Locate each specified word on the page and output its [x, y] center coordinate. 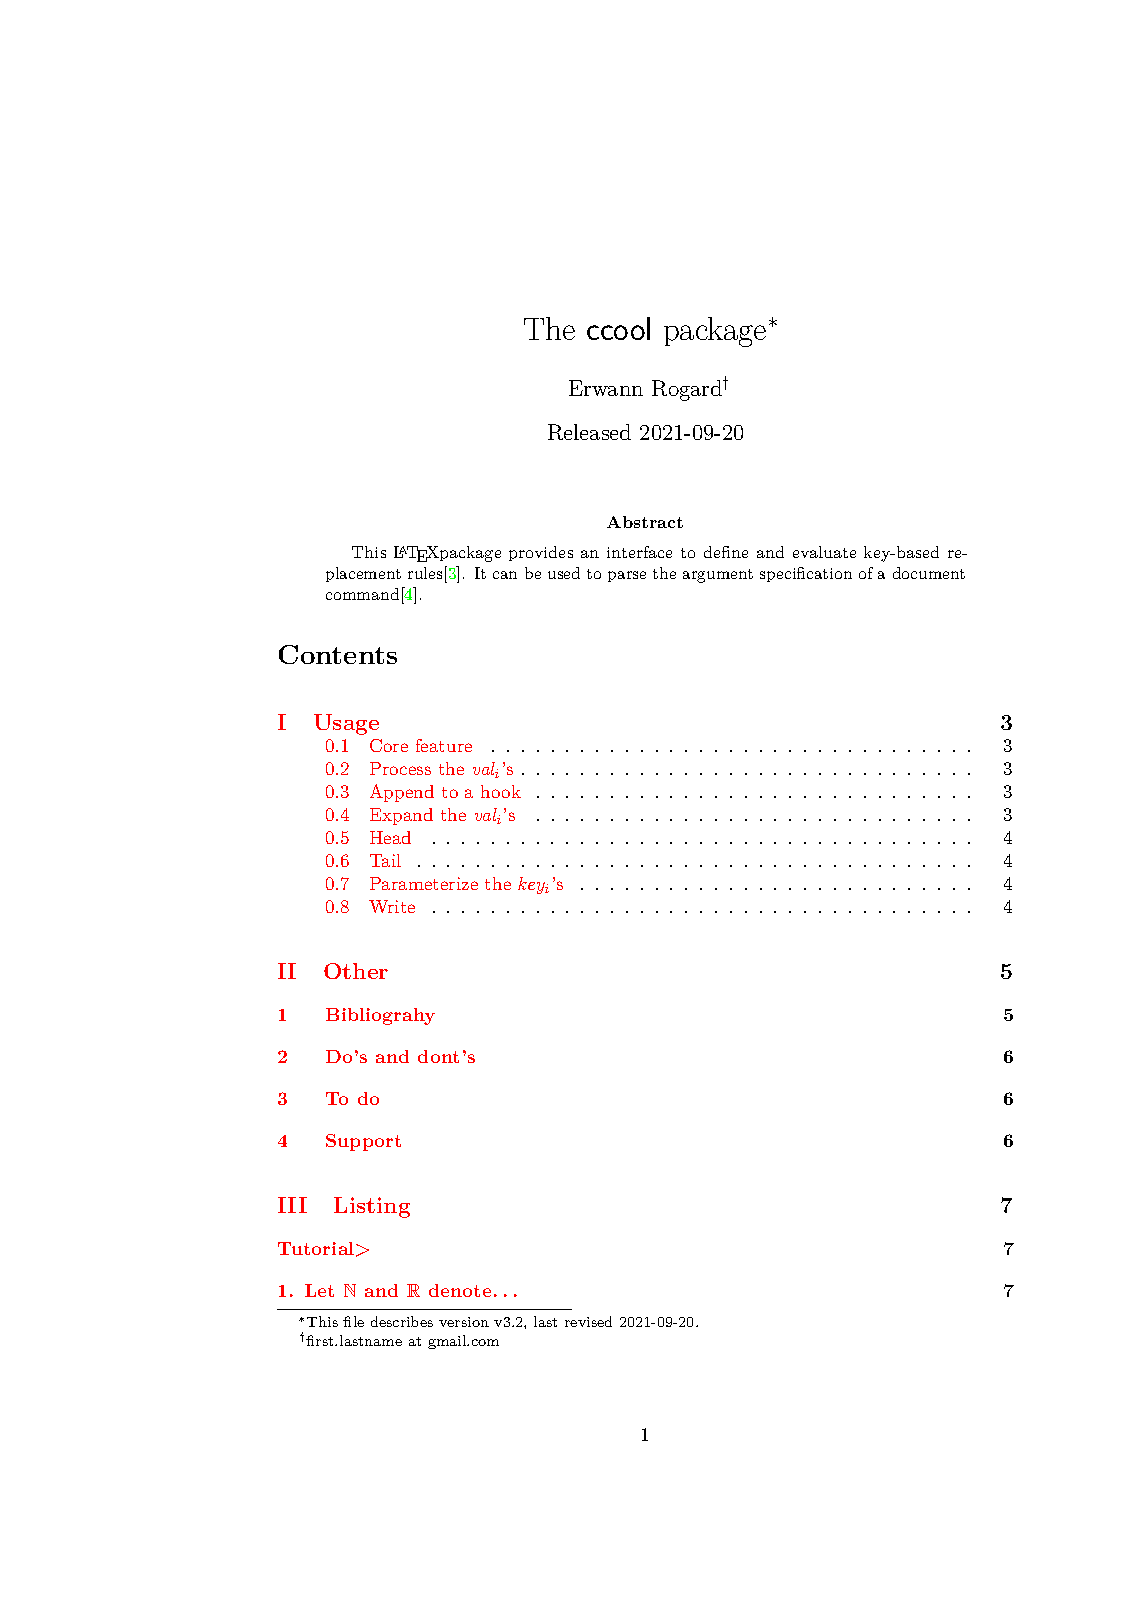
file [353, 1321]
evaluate [824, 552]
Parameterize [424, 883]
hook [501, 791]
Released [589, 432]
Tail [385, 860]
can [505, 575]
